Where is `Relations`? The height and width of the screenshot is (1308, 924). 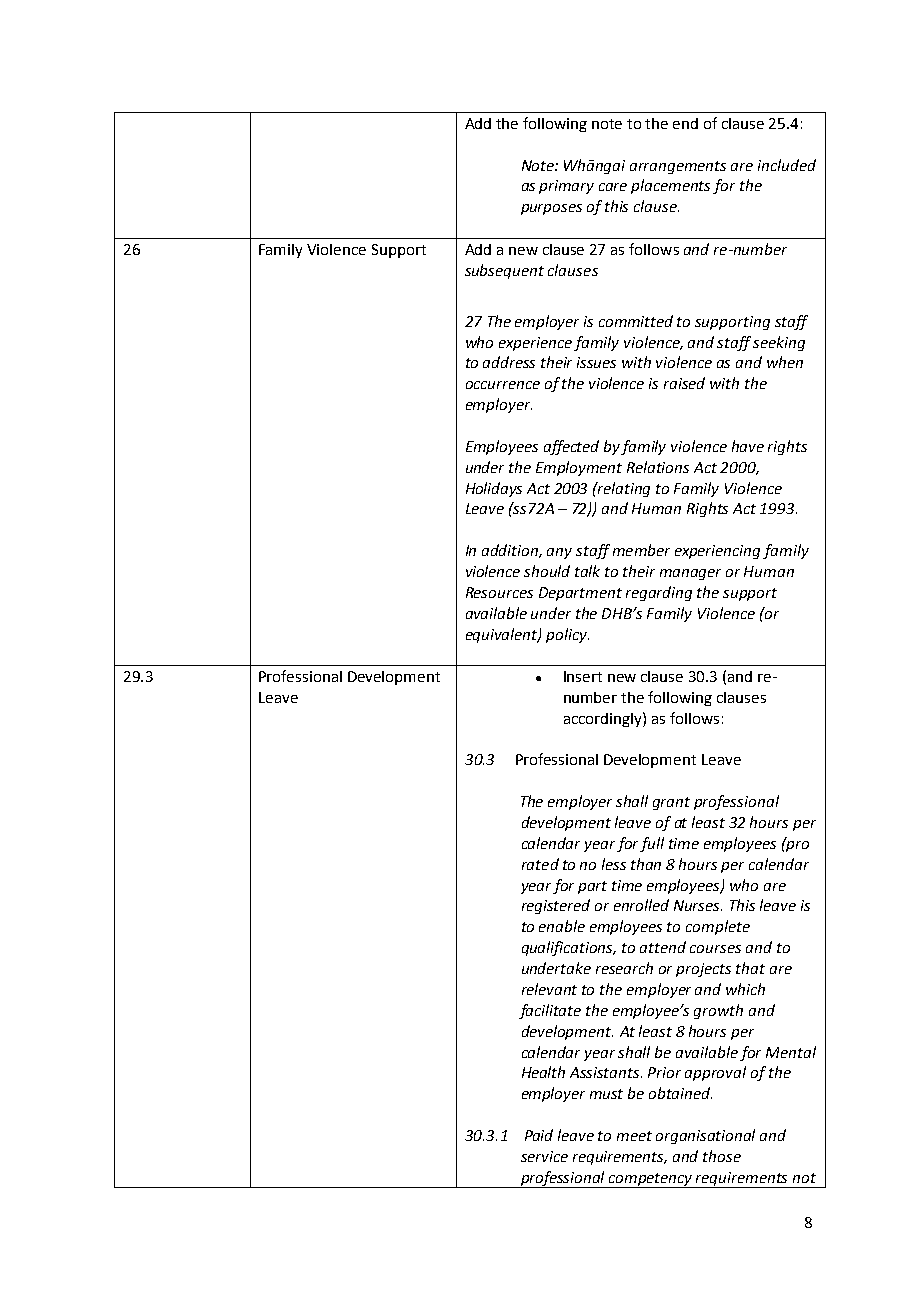
Relations is located at coordinates (658, 467).
